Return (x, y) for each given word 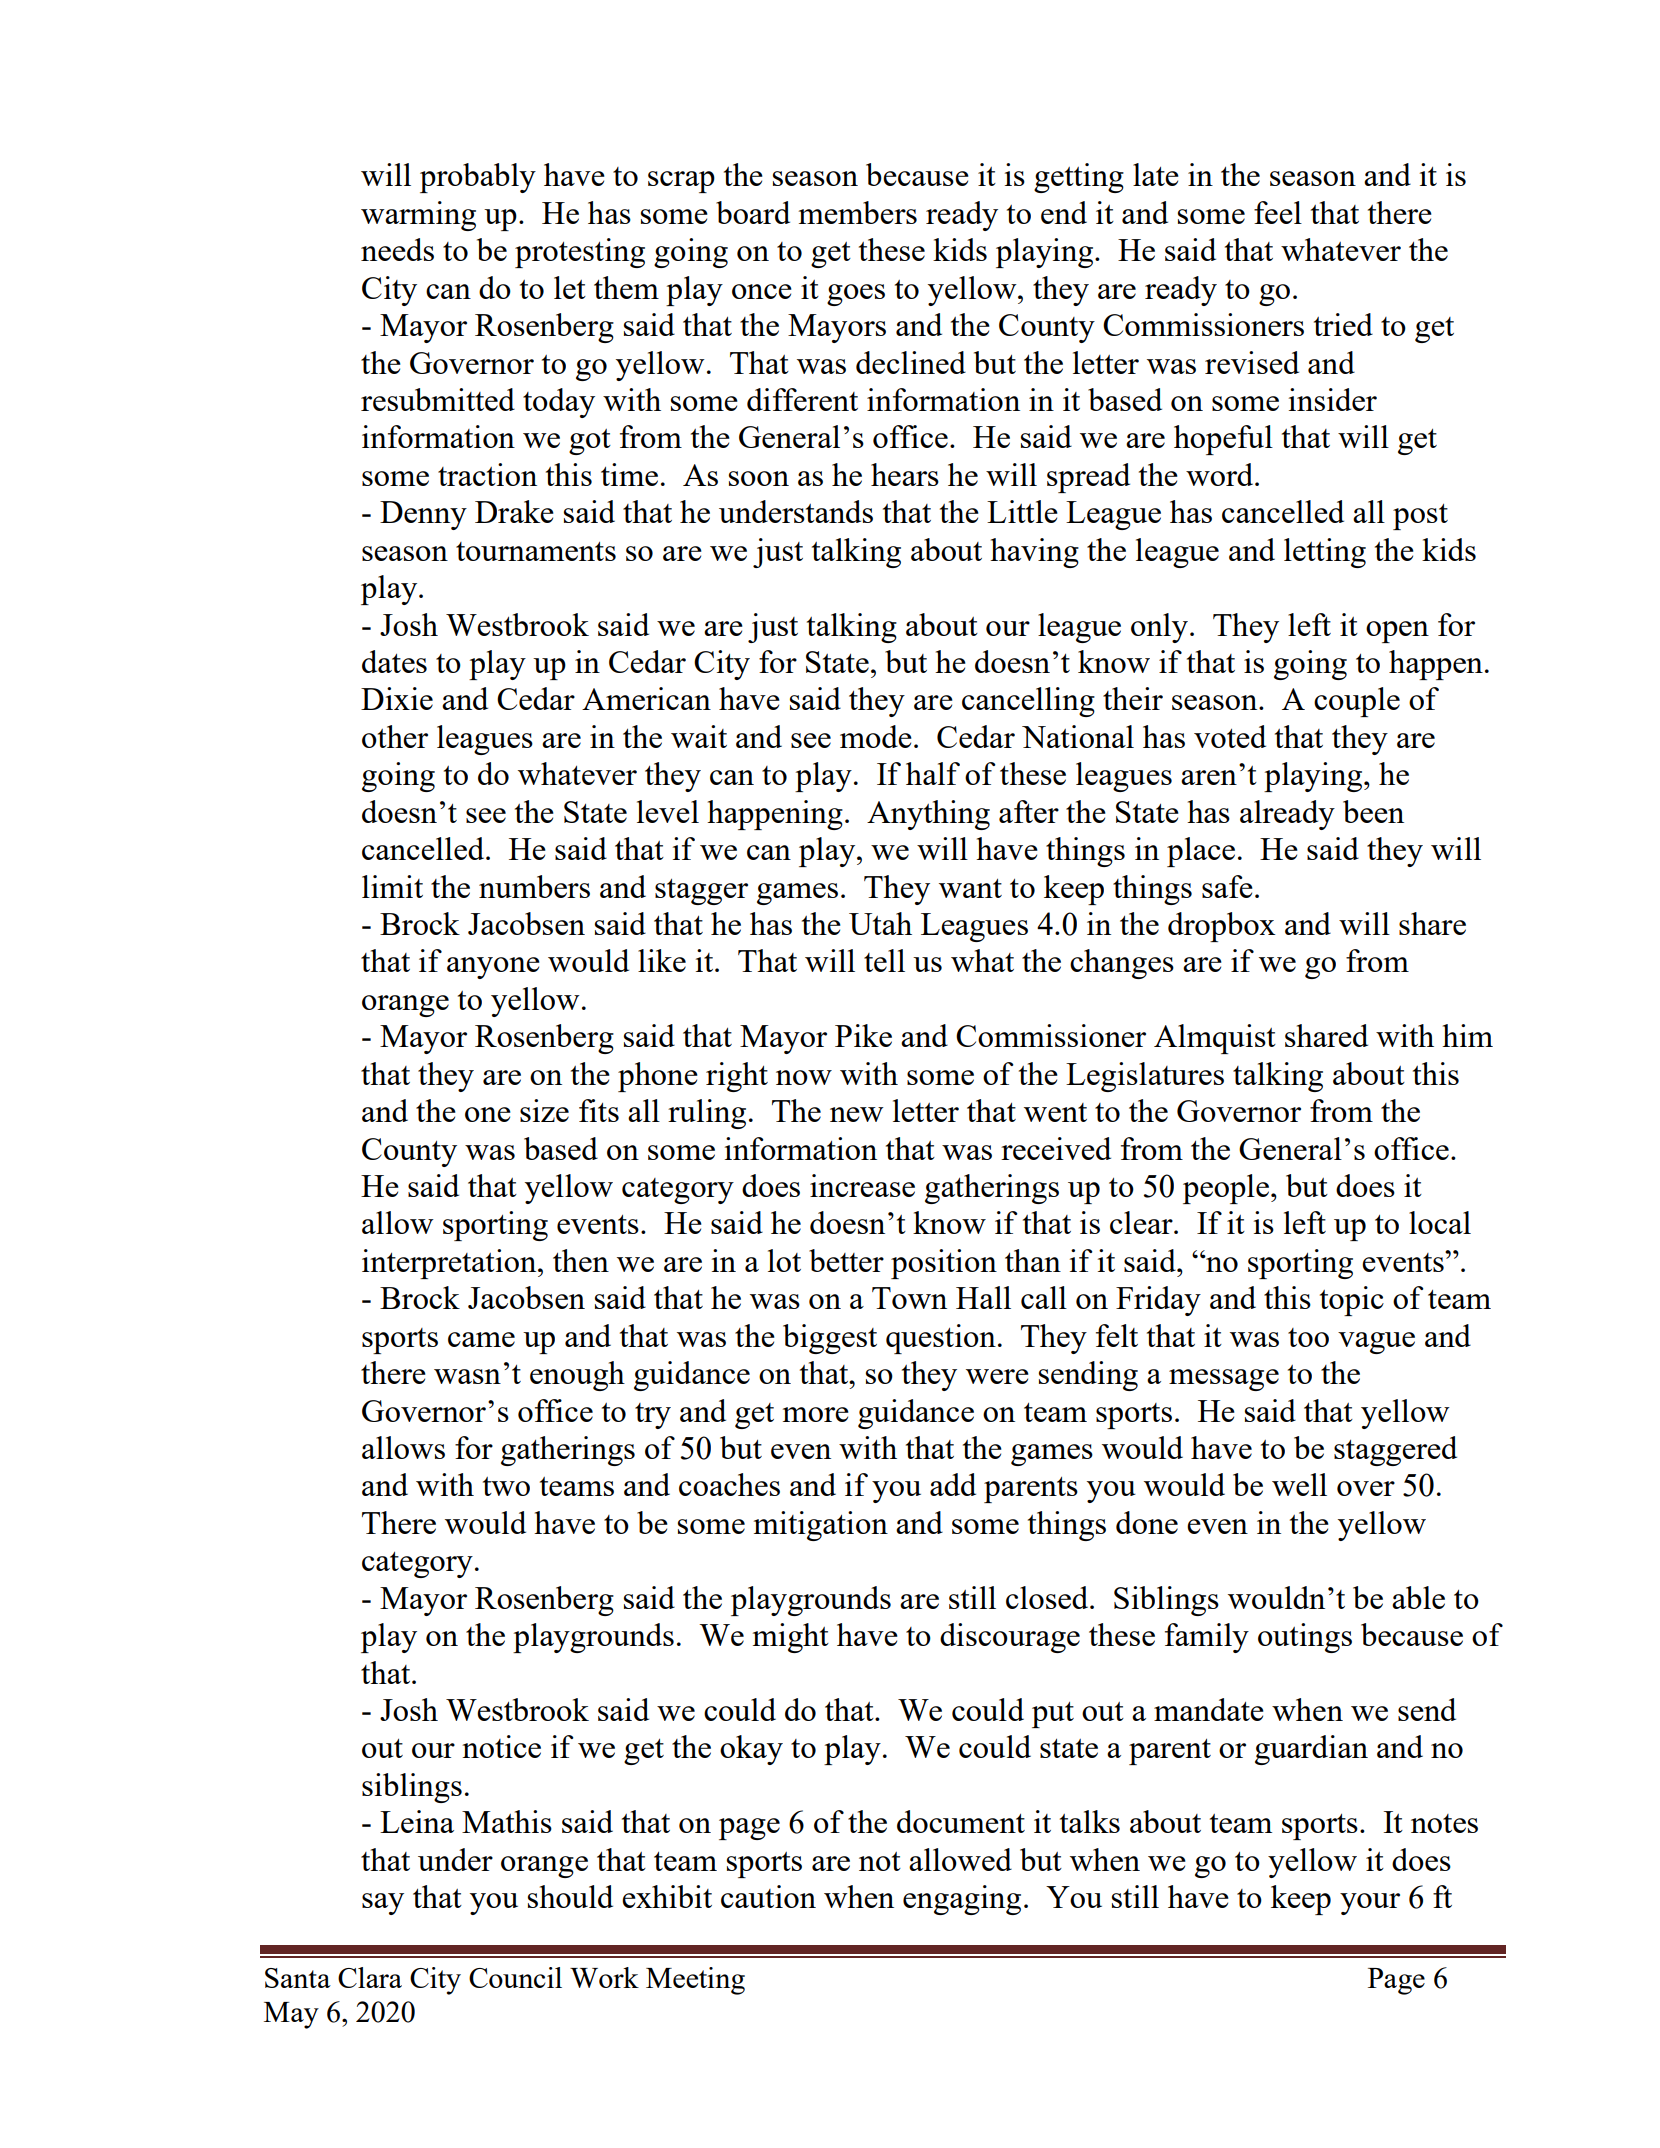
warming (418, 216)
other (395, 736)
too (1308, 1337)
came (481, 1339)
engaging (962, 1900)
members (858, 212)
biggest (830, 1339)
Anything (928, 815)
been (1373, 811)
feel (1278, 212)
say (383, 1904)
